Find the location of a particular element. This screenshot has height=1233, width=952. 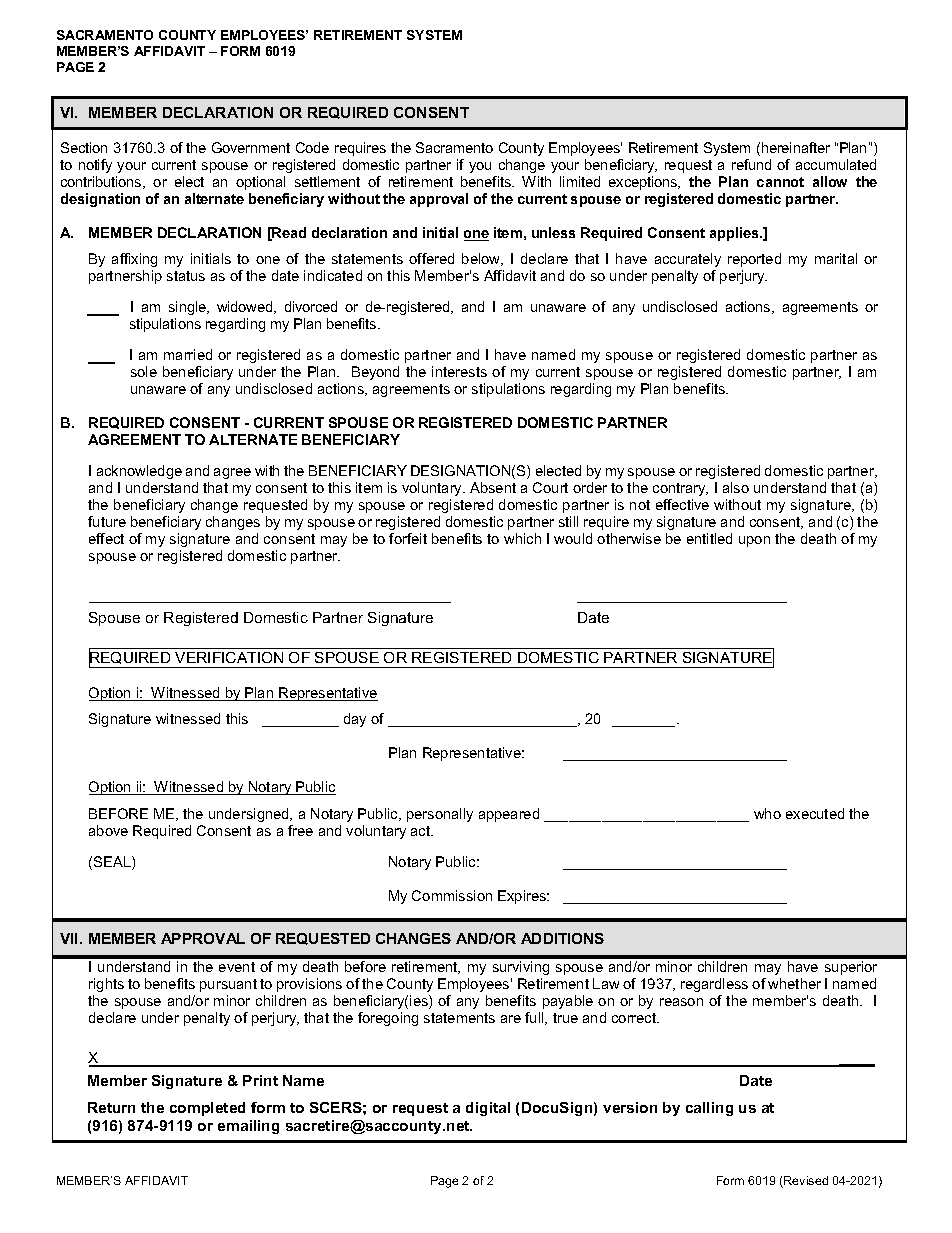

offered is located at coordinates (431, 258).
